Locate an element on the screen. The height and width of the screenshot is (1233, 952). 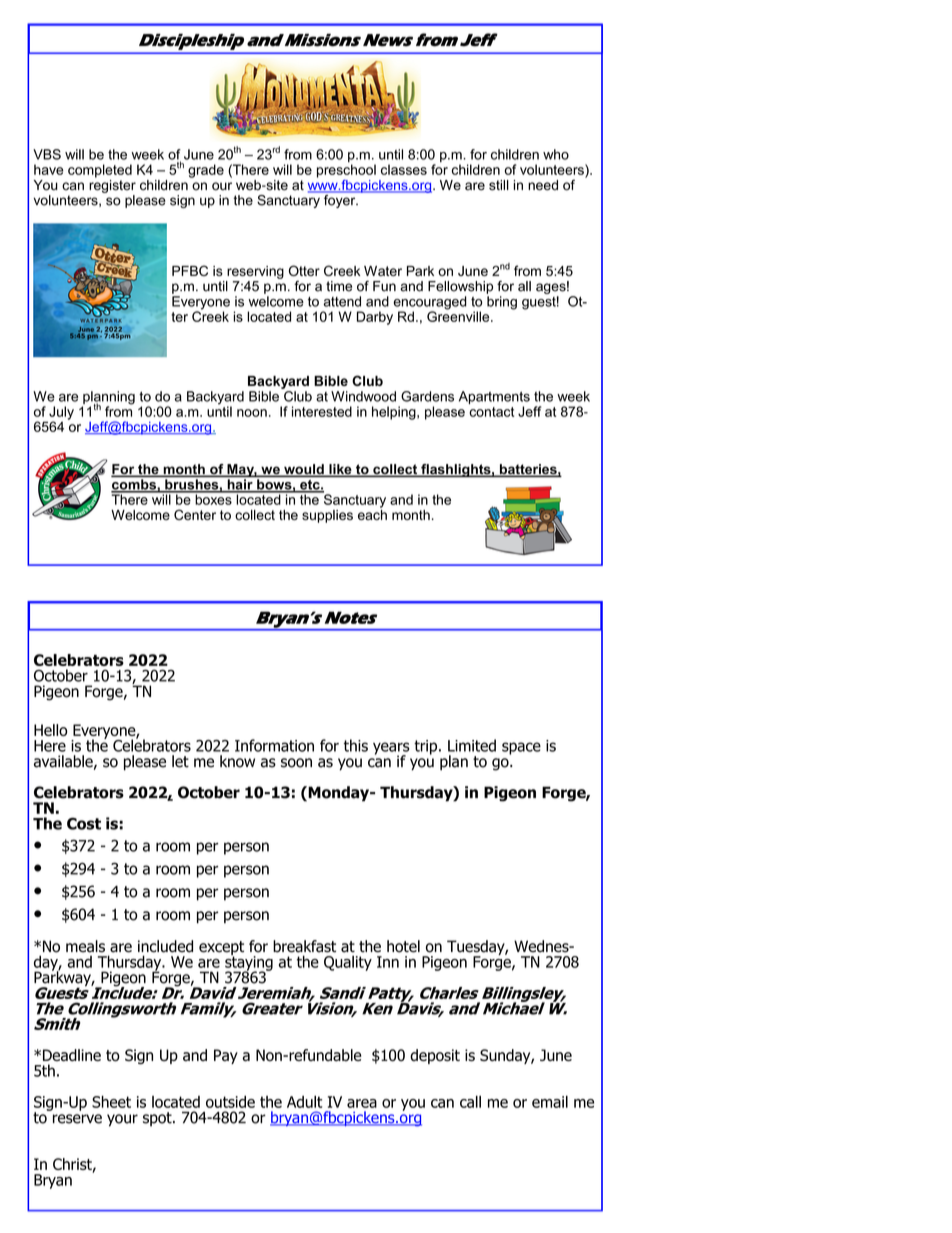
Limited is located at coordinates (472, 745).
